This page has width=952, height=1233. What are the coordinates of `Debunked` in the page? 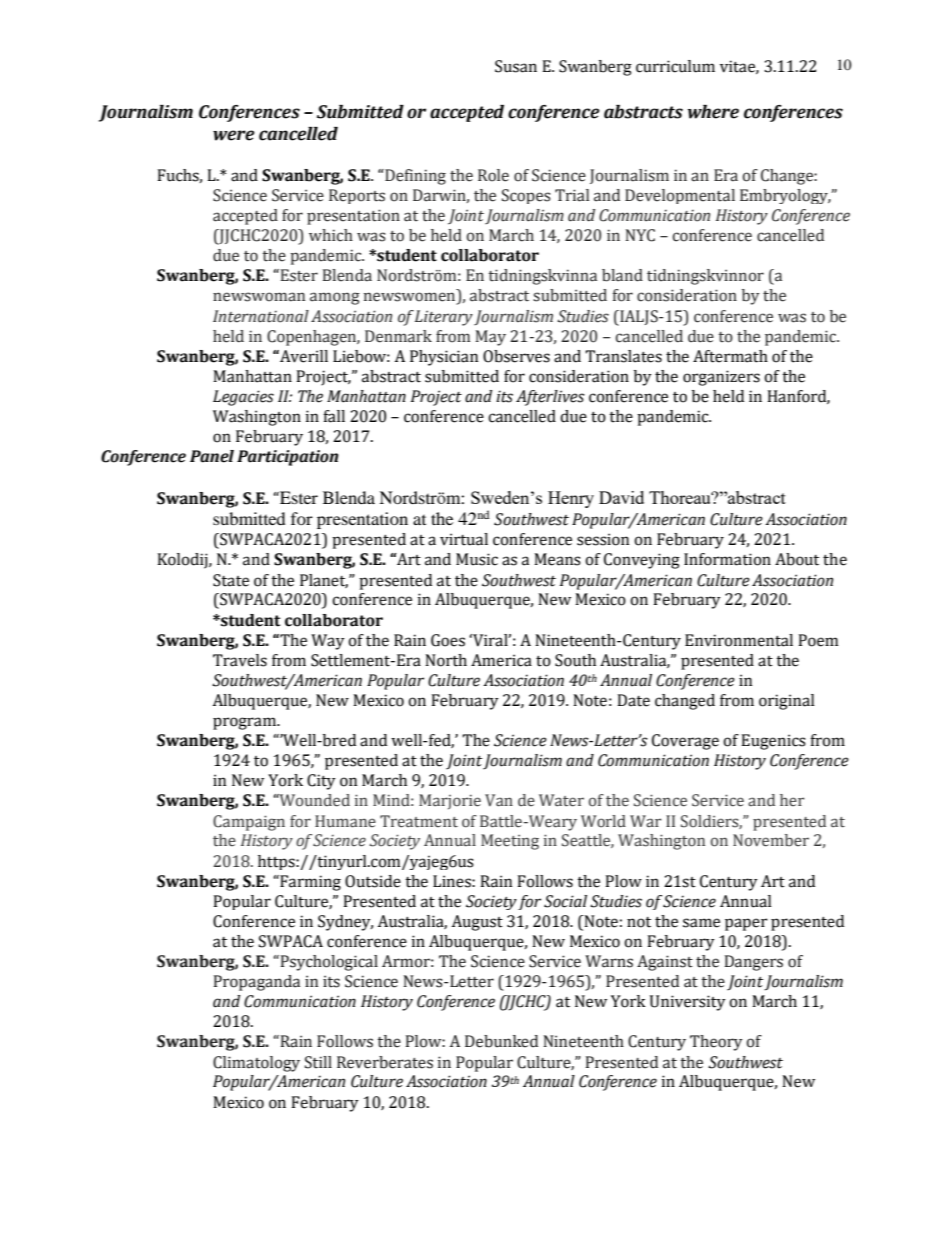 It's located at (501, 1041).
